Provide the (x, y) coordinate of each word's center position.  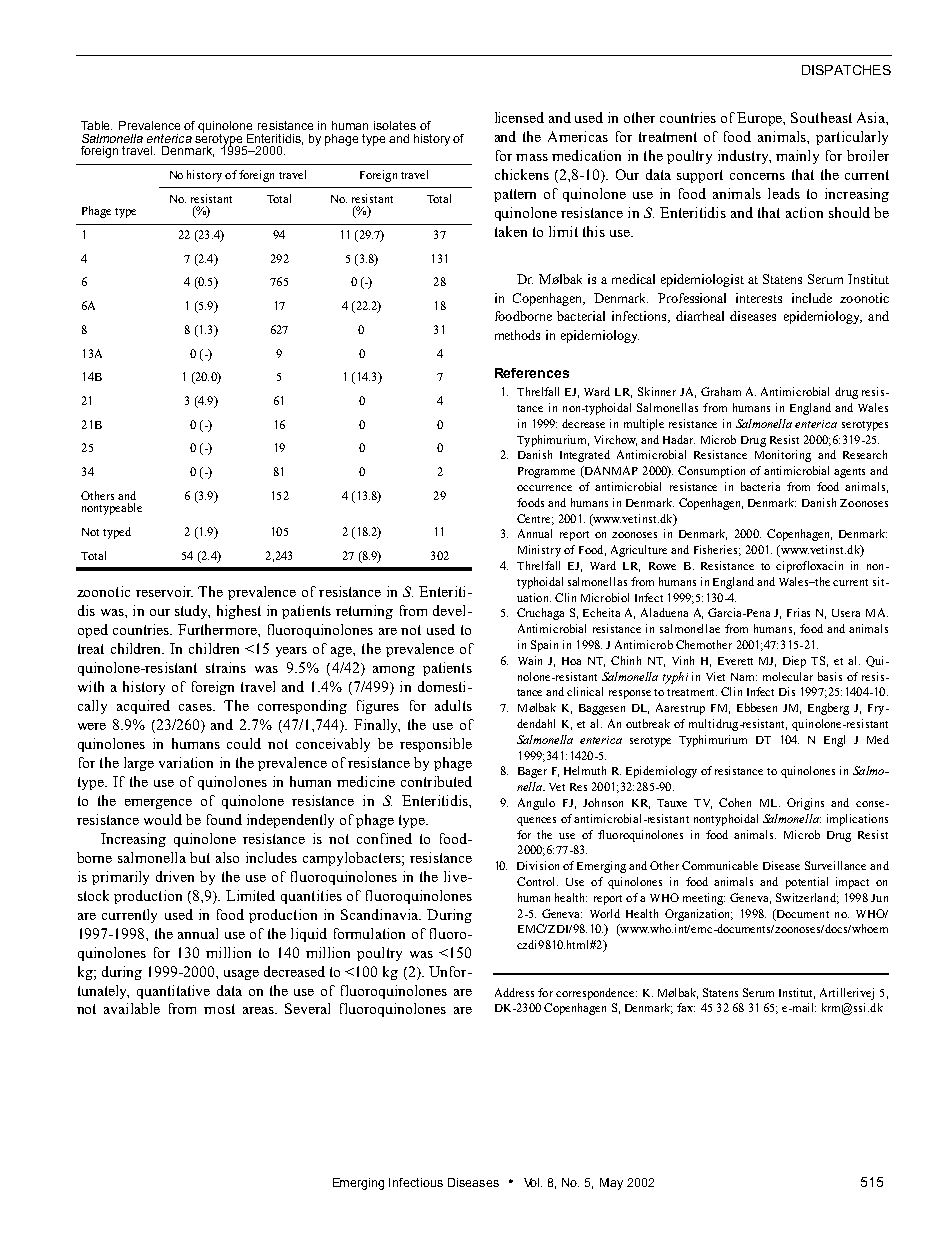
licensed (519, 117)
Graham (721, 391)
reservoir (164, 591)
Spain (544, 646)
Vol (533, 1182)
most (219, 1009)
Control (537, 881)
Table (96, 125)
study (192, 612)
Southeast (821, 117)
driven (175, 876)
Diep (794, 662)
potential (807, 883)
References (532, 373)
